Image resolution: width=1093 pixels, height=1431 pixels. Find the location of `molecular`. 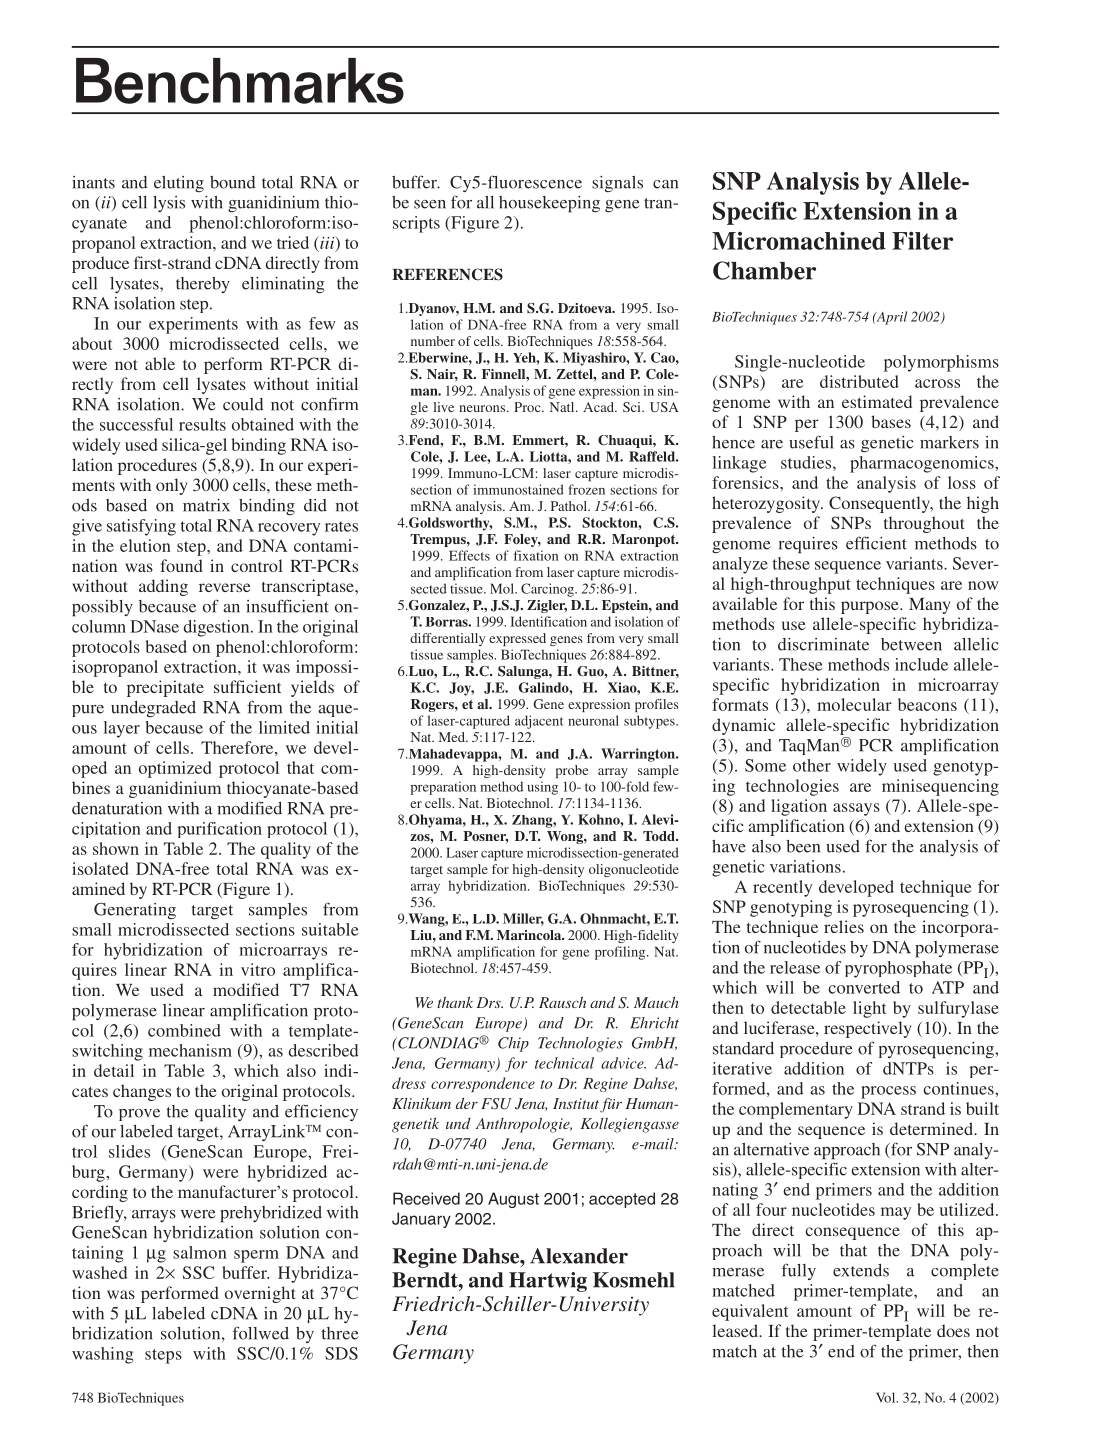

molecular is located at coordinates (854, 704).
